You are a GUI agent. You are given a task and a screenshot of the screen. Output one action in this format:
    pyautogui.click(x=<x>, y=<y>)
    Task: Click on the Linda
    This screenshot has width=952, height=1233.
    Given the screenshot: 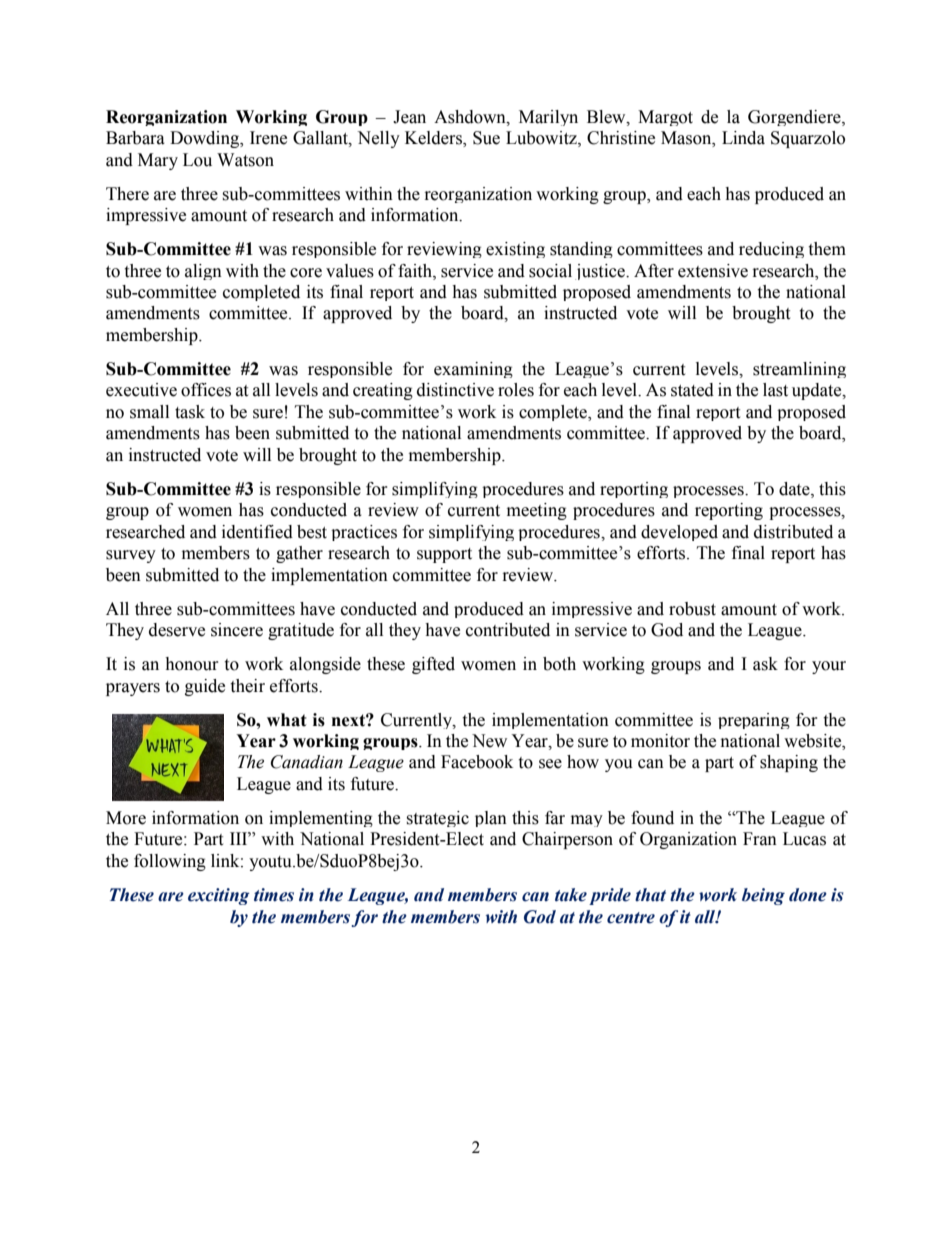 What is the action you would take?
    pyautogui.click(x=743, y=138)
